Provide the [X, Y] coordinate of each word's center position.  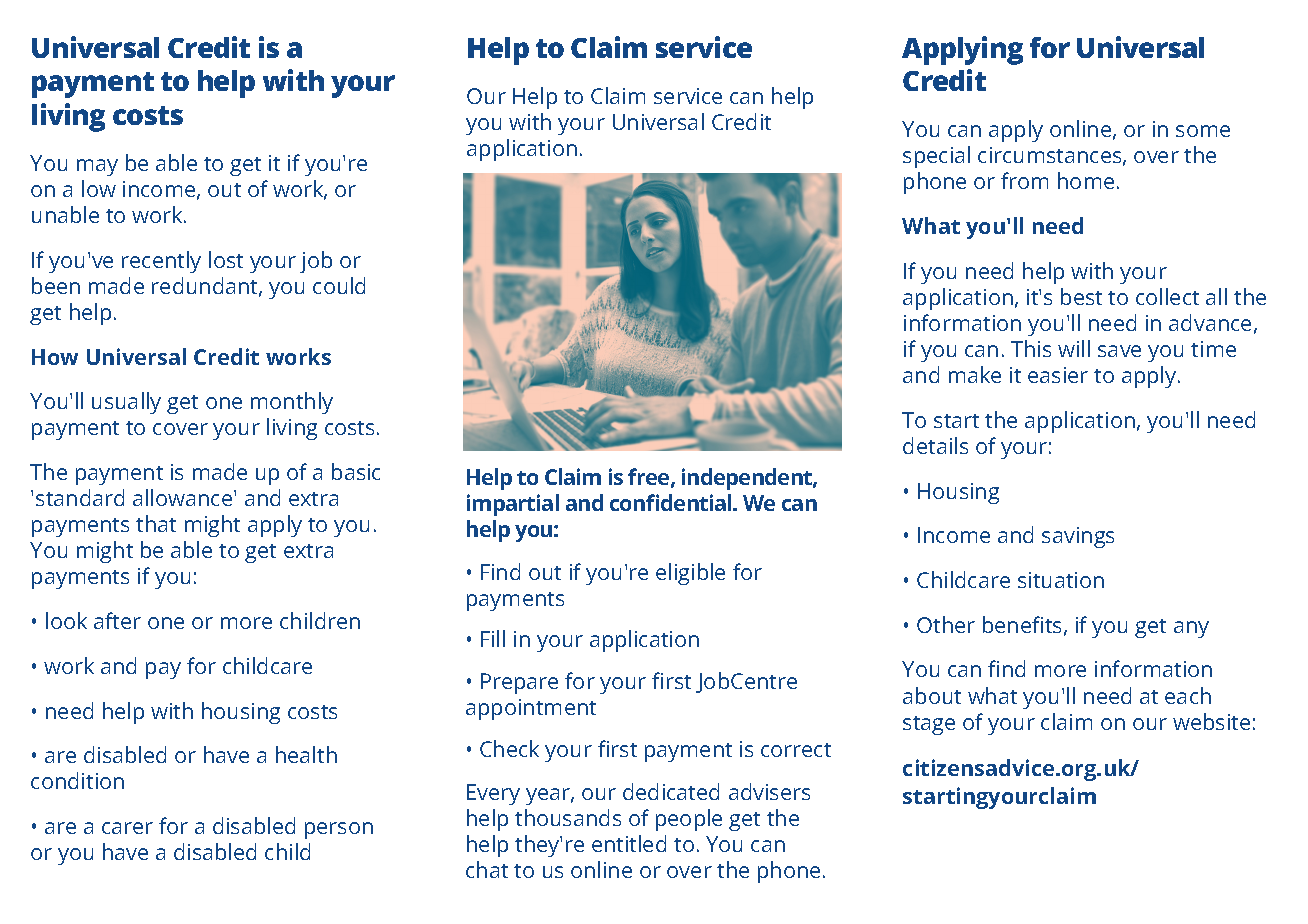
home [1086, 180]
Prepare [519, 683]
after [117, 620]
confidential [672, 502]
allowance [184, 497]
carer [127, 828]
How [55, 357]
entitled [629, 843]
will [1074, 348]
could [339, 285]
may [97, 167]
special [936, 157]
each [1188, 695]
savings [1078, 537]
